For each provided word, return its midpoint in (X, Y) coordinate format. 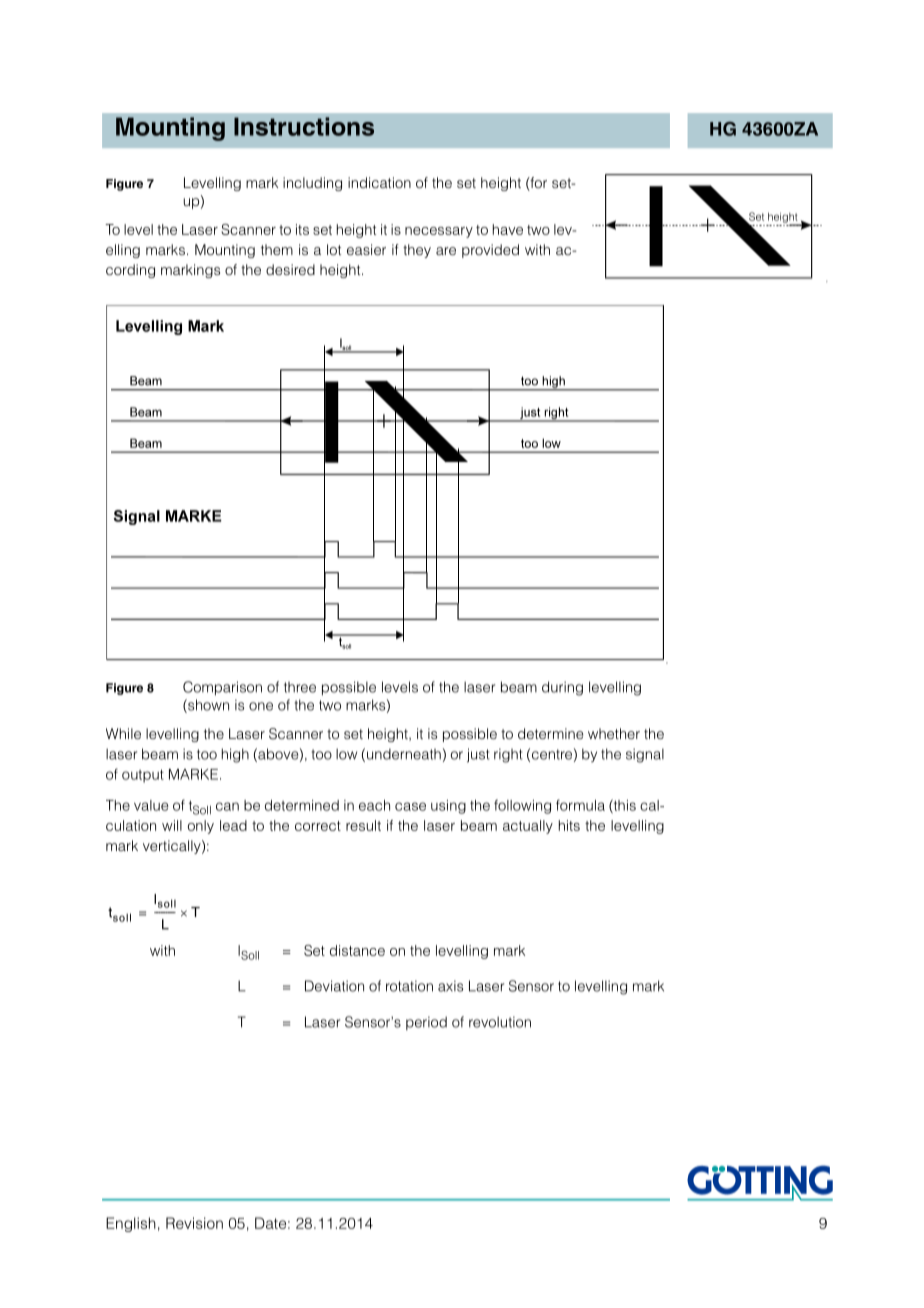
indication (379, 182)
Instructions (304, 126)
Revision (194, 1223)
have (508, 229)
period (426, 1023)
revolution (500, 1022)
